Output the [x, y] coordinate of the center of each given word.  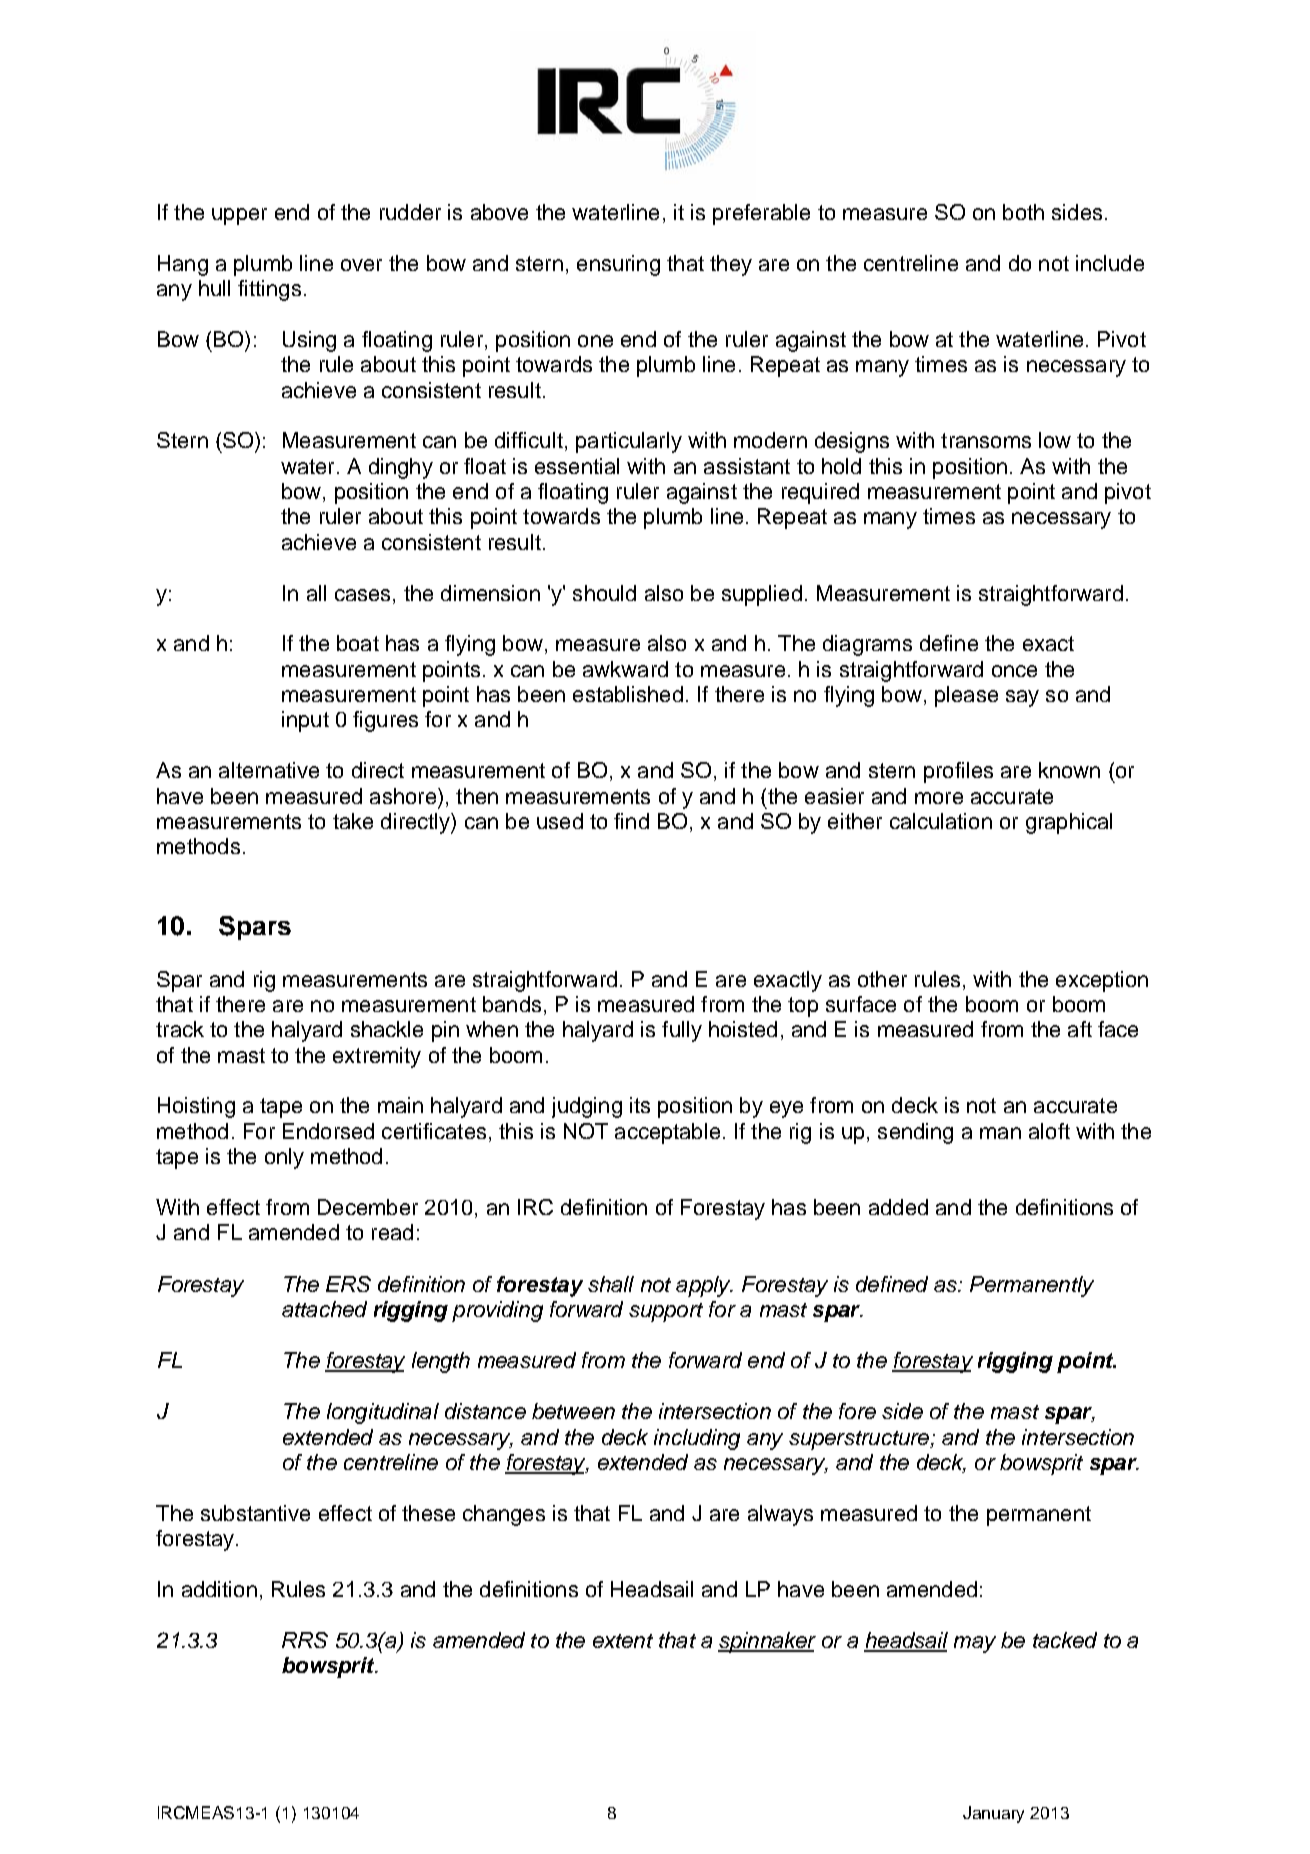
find [631, 821]
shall [611, 1284]
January [993, 1814]
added [898, 1207]
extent [623, 1641]
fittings [269, 290]
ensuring [618, 265]
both [1023, 212]
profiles [958, 772]
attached [324, 1309]
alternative [269, 770]
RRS [305, 1640]
